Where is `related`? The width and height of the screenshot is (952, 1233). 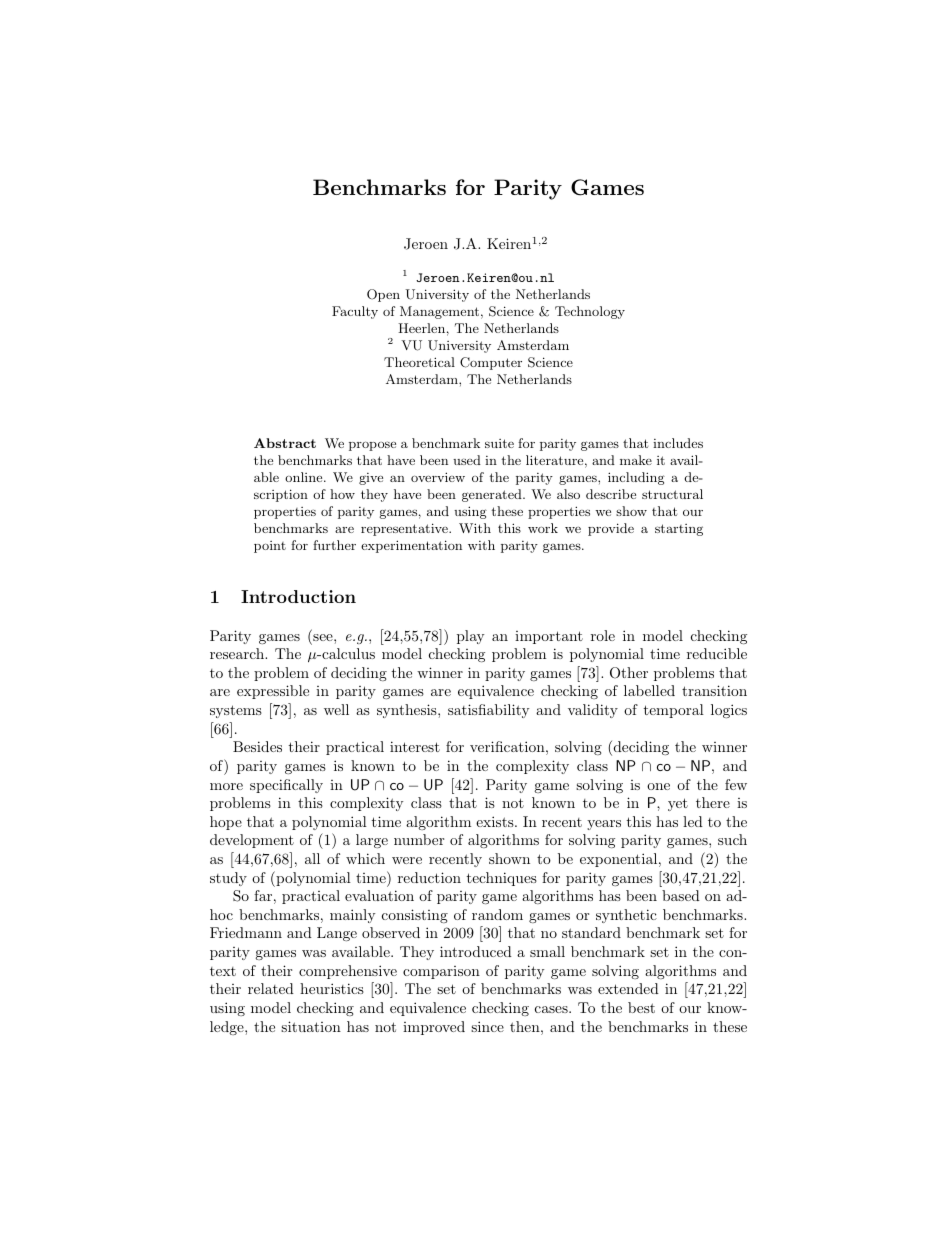 related is located at coordinates (271, 988).
